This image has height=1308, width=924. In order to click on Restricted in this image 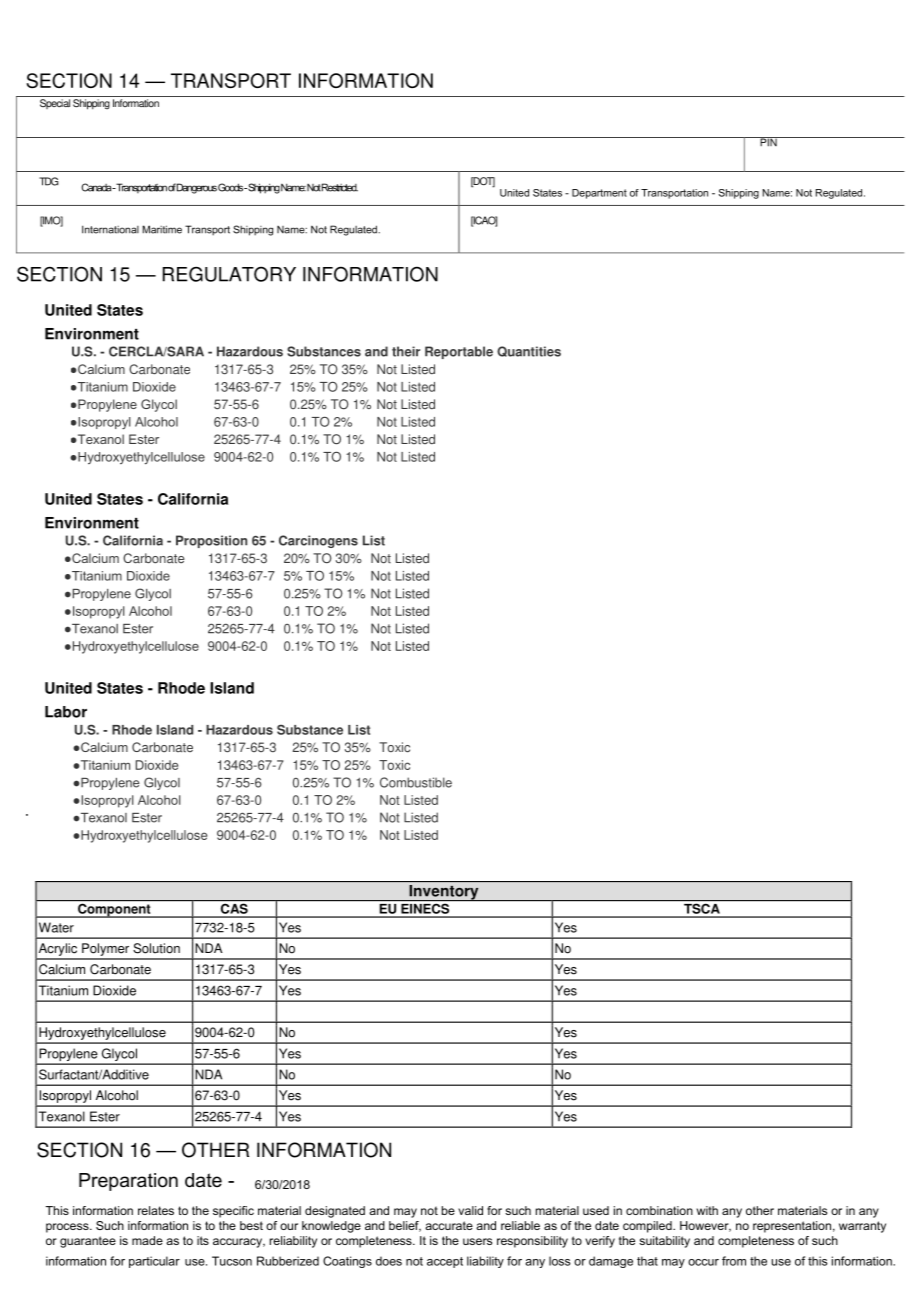, I will do `click(340, 187)`.
